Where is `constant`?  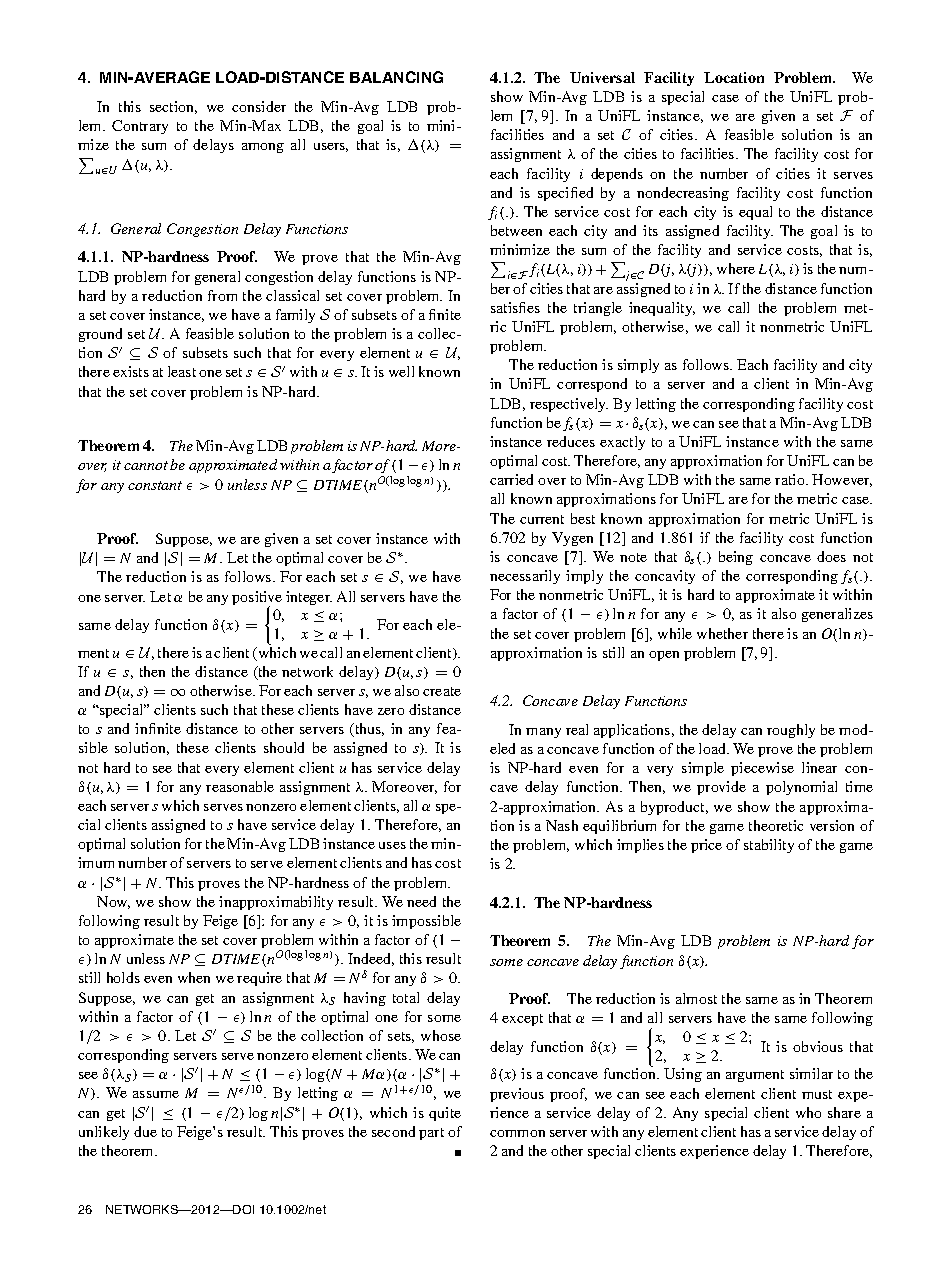
constant is located at coordinates (155, 485).
